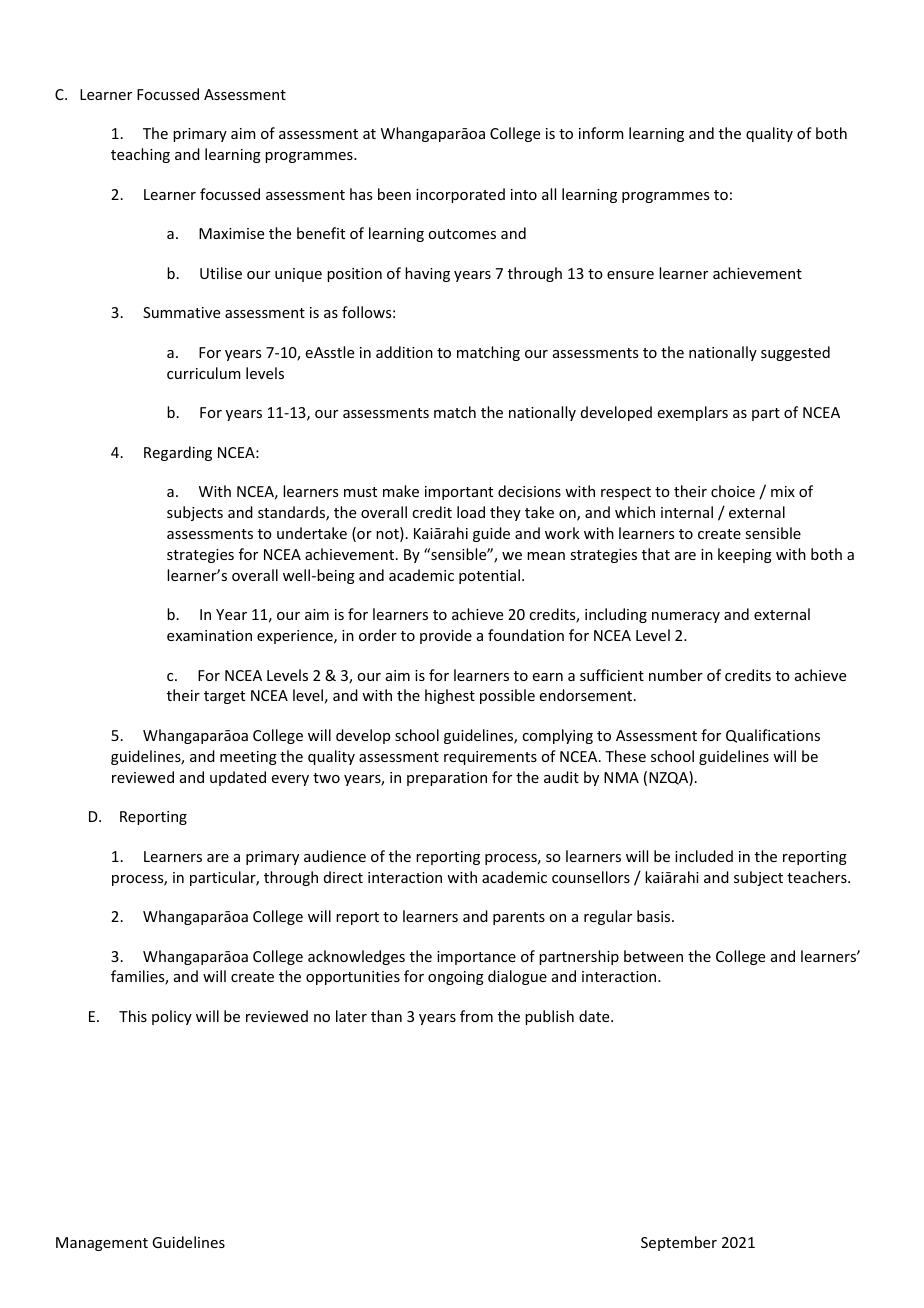 The height and width of the document is (1308, 924). What do you see at coordinates (140, 155) in the document?
I see `teaching` at bounding box center [140, 155].
